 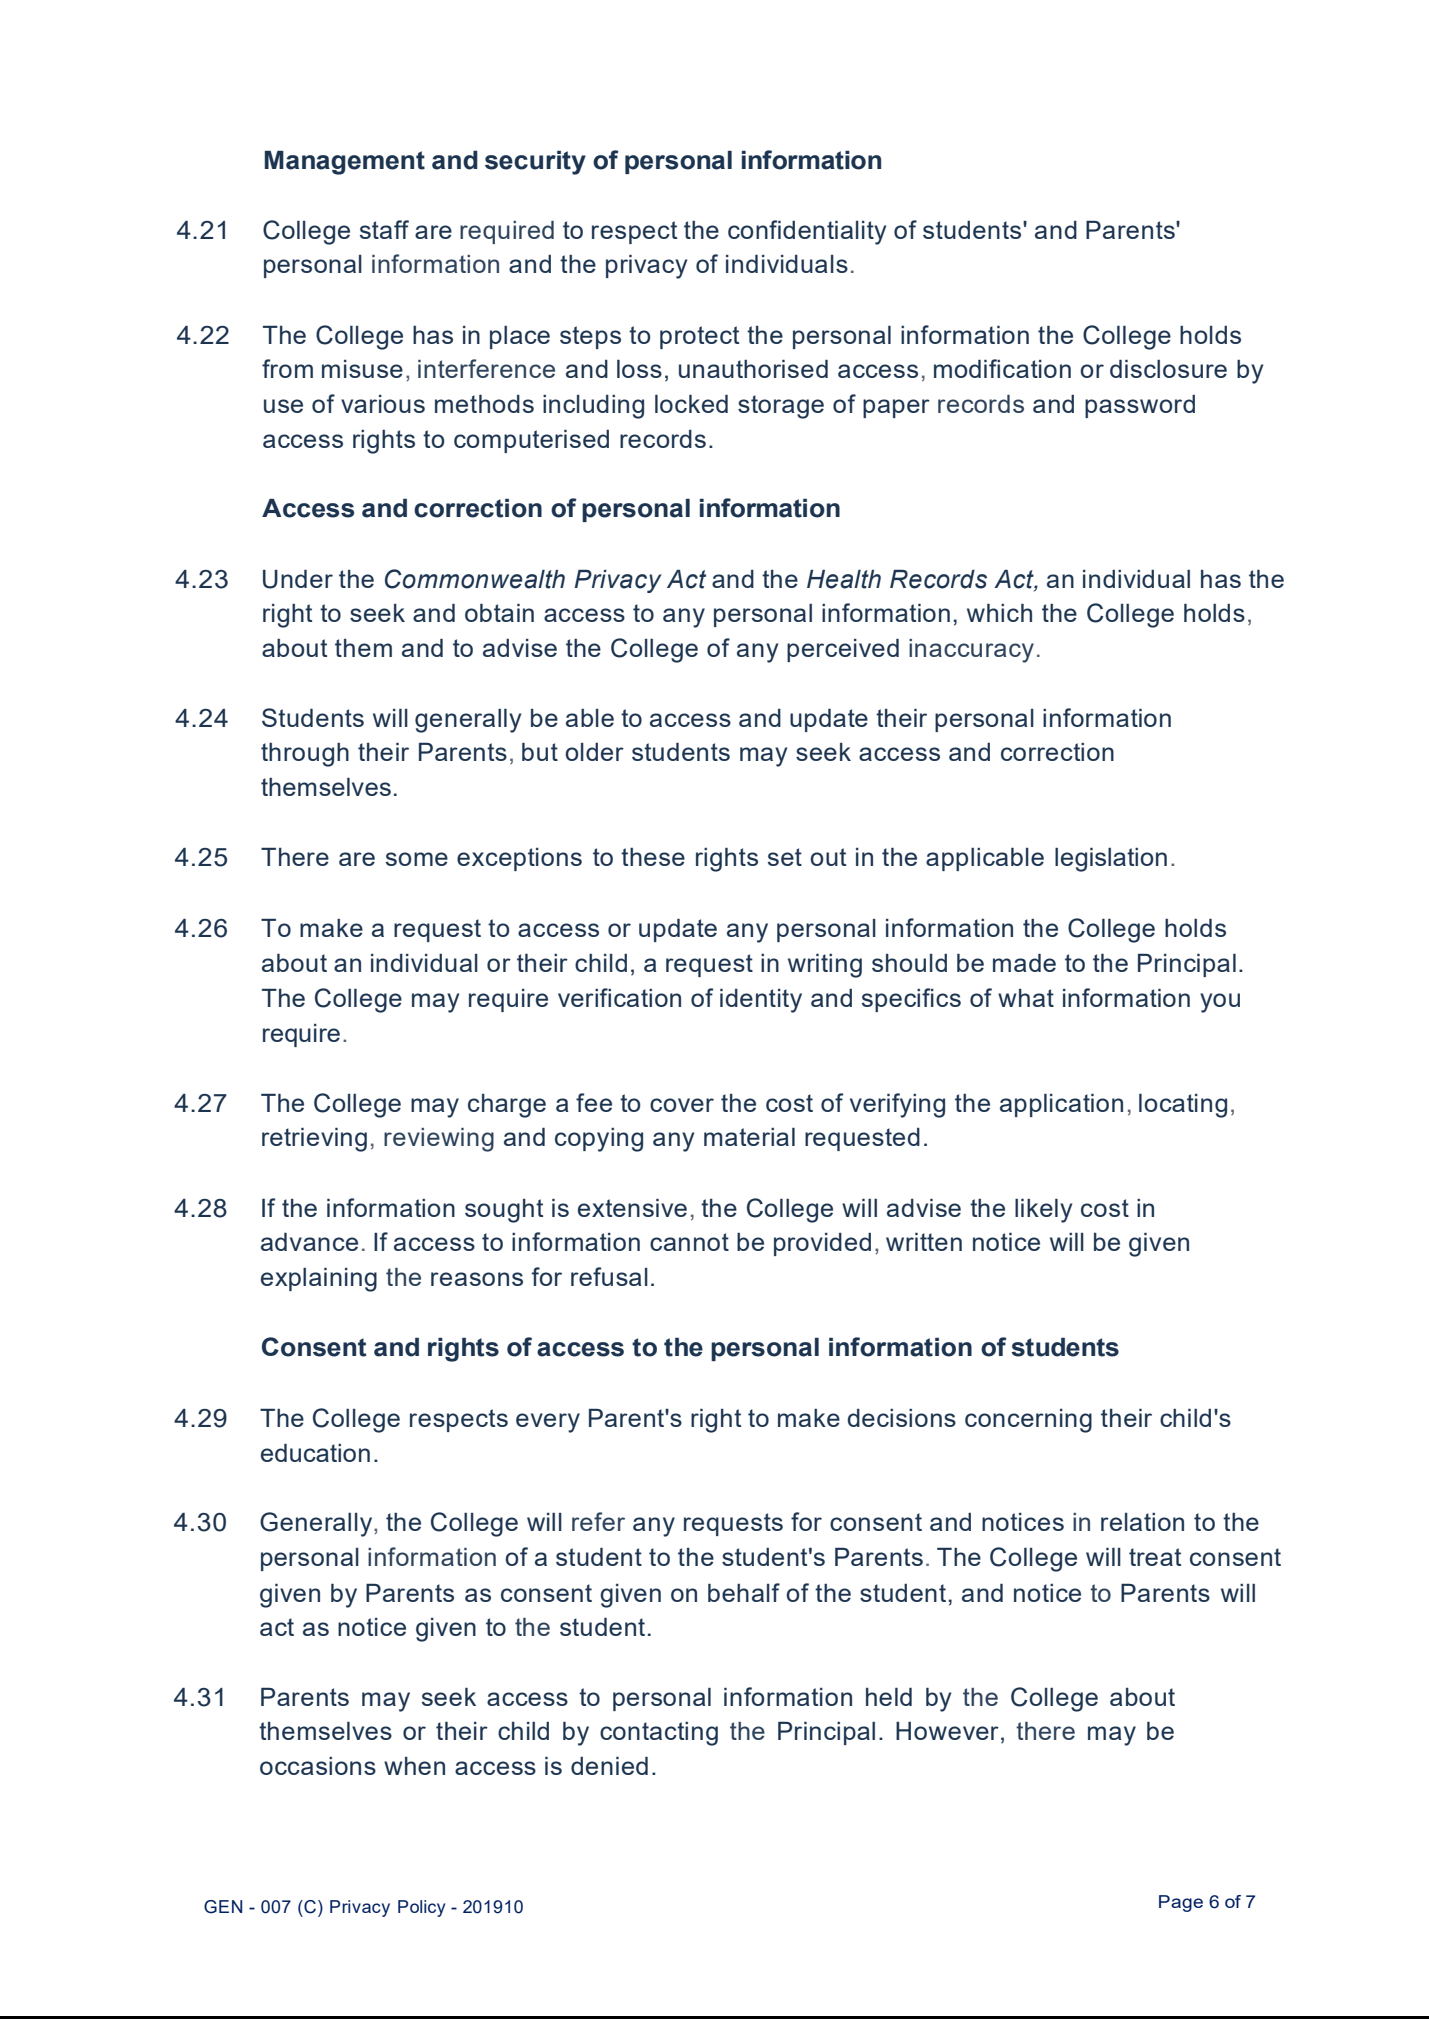 What do you see at coordinates (689, 1242) in the screenshot?
I see `cannot` at bounding box center [689, 1242].
